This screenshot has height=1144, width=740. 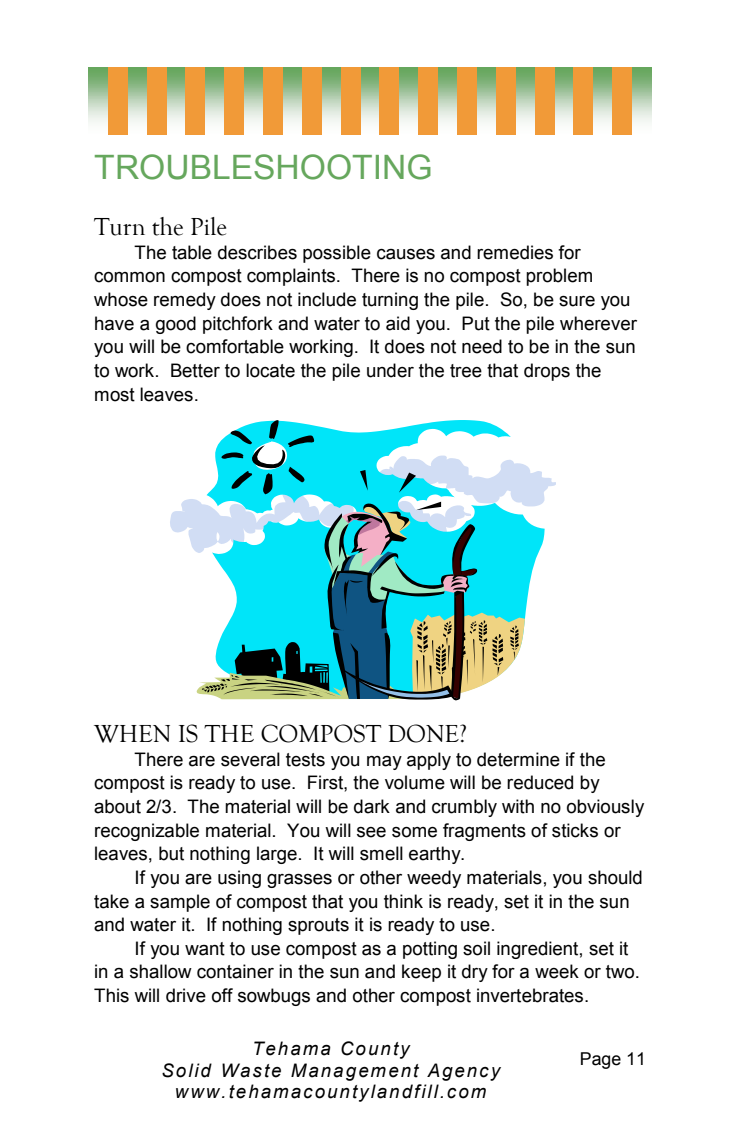 I want to click on remedies, so click(x=515, y=252).
